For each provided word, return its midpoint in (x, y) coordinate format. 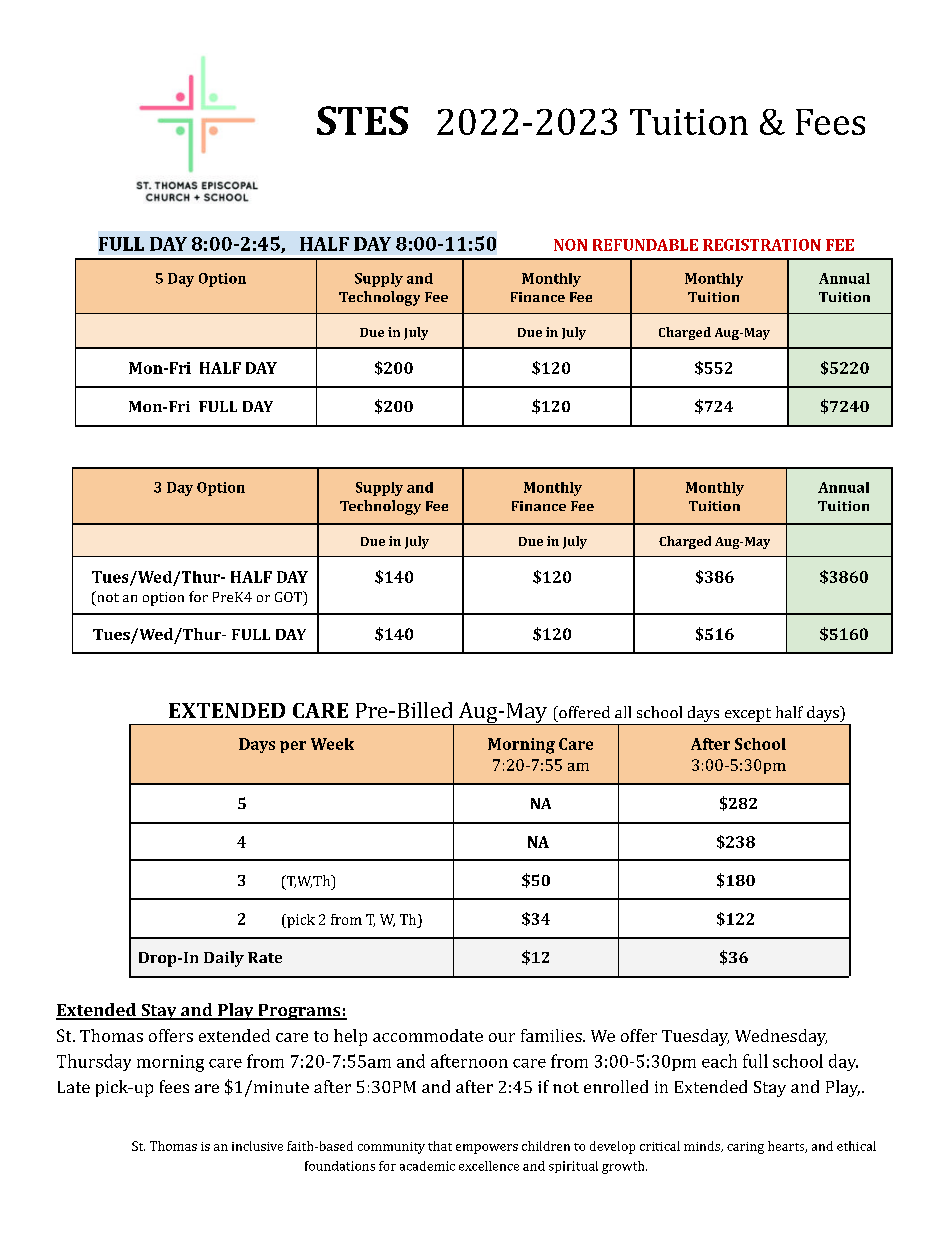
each (719, 1061)
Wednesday (781, 1037)
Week (332, 744)
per (293, 747)
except (748, 715)
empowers (487, 1149)
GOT (289, 596)
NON (570, 245)
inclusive (257, 1146)
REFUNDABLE (645, 245)
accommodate (428, 1035)
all (623, 712)
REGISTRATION (762, 245)
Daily (224, 959)
